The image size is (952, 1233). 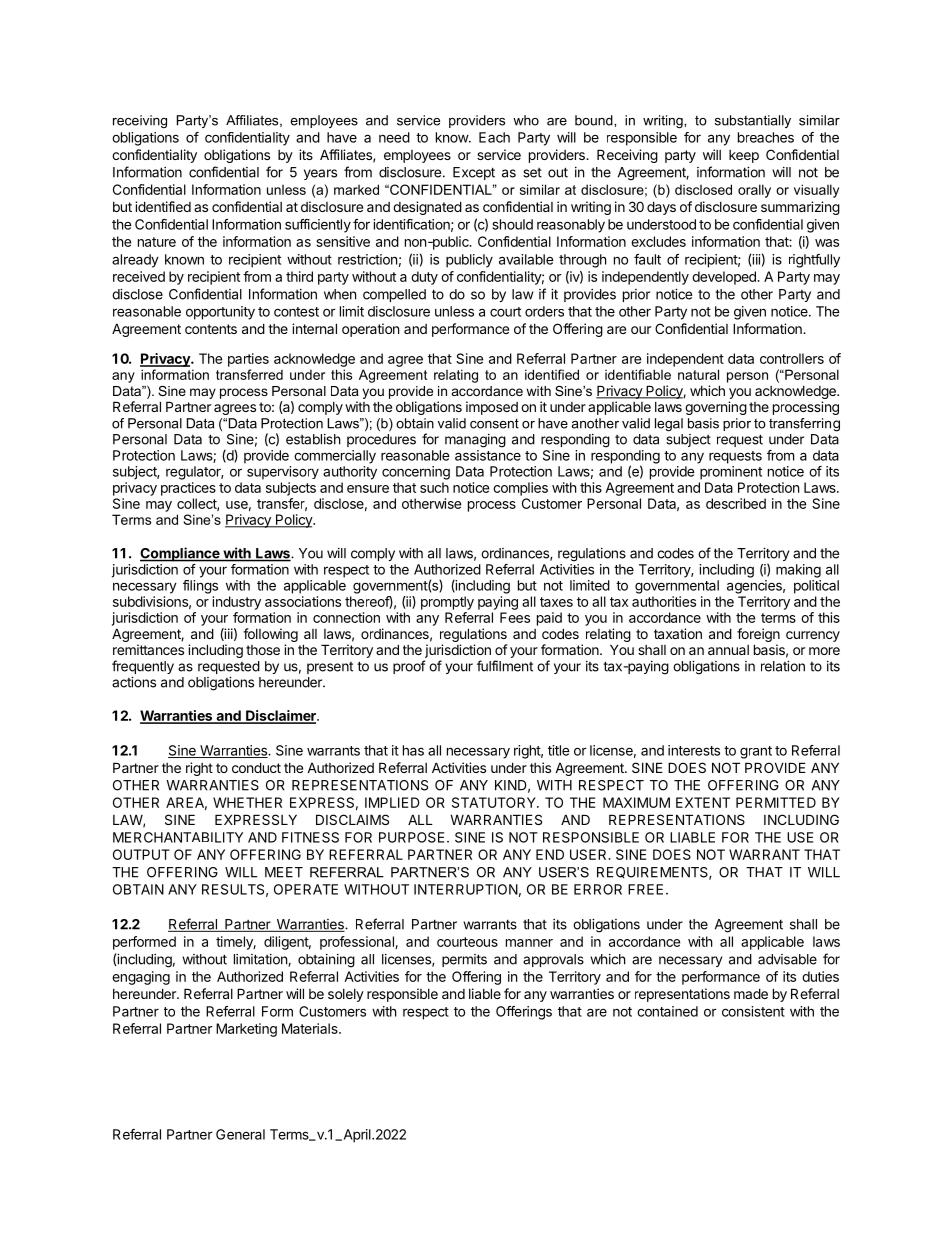 I want to click on foreign, so click(x=758, y=636).
